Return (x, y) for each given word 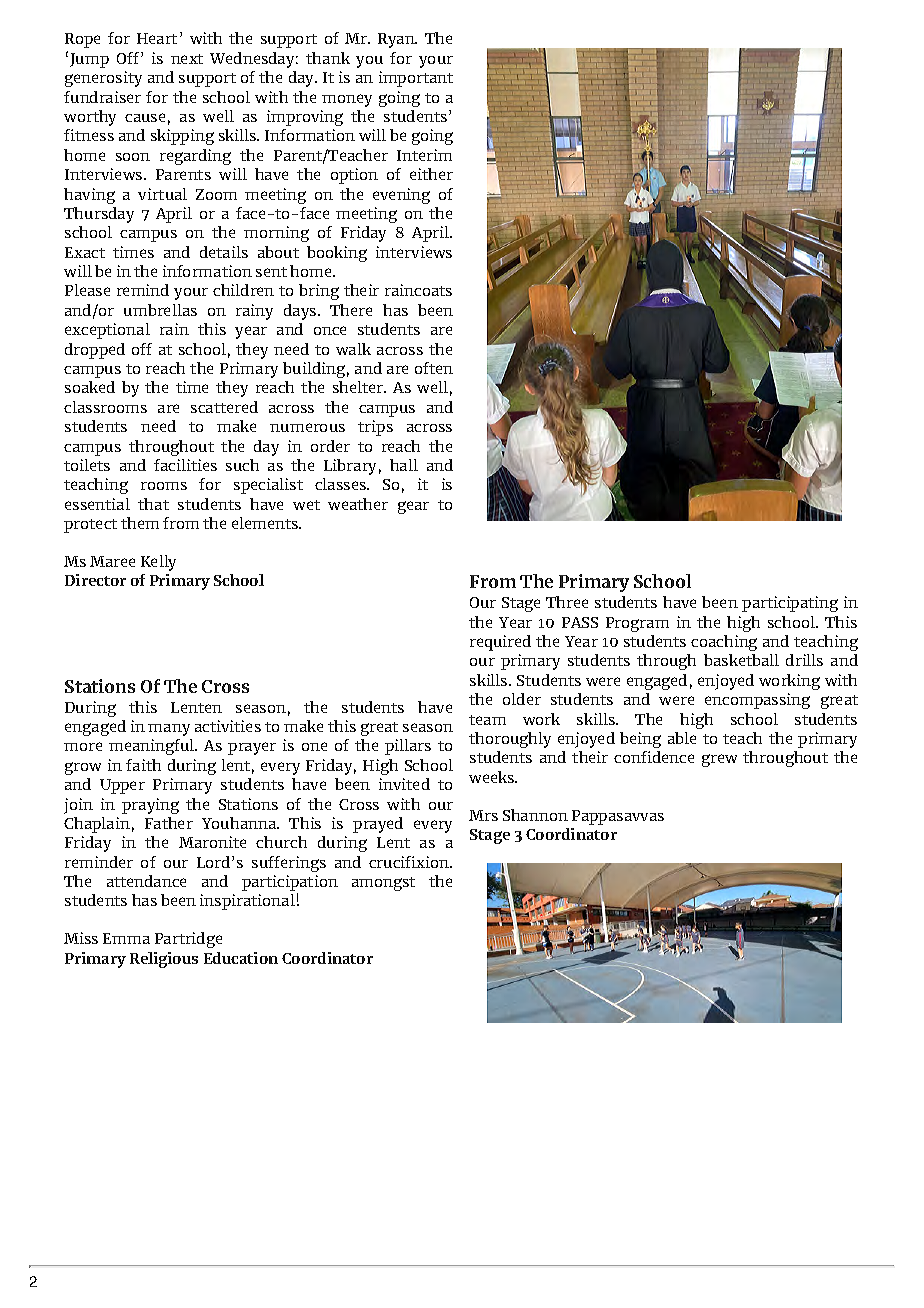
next (187, 59)
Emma (126, 938)
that (153, 504)
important (416, 79)
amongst (383, 884)
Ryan (397, 40)
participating (790, 604)
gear (413, 507)
